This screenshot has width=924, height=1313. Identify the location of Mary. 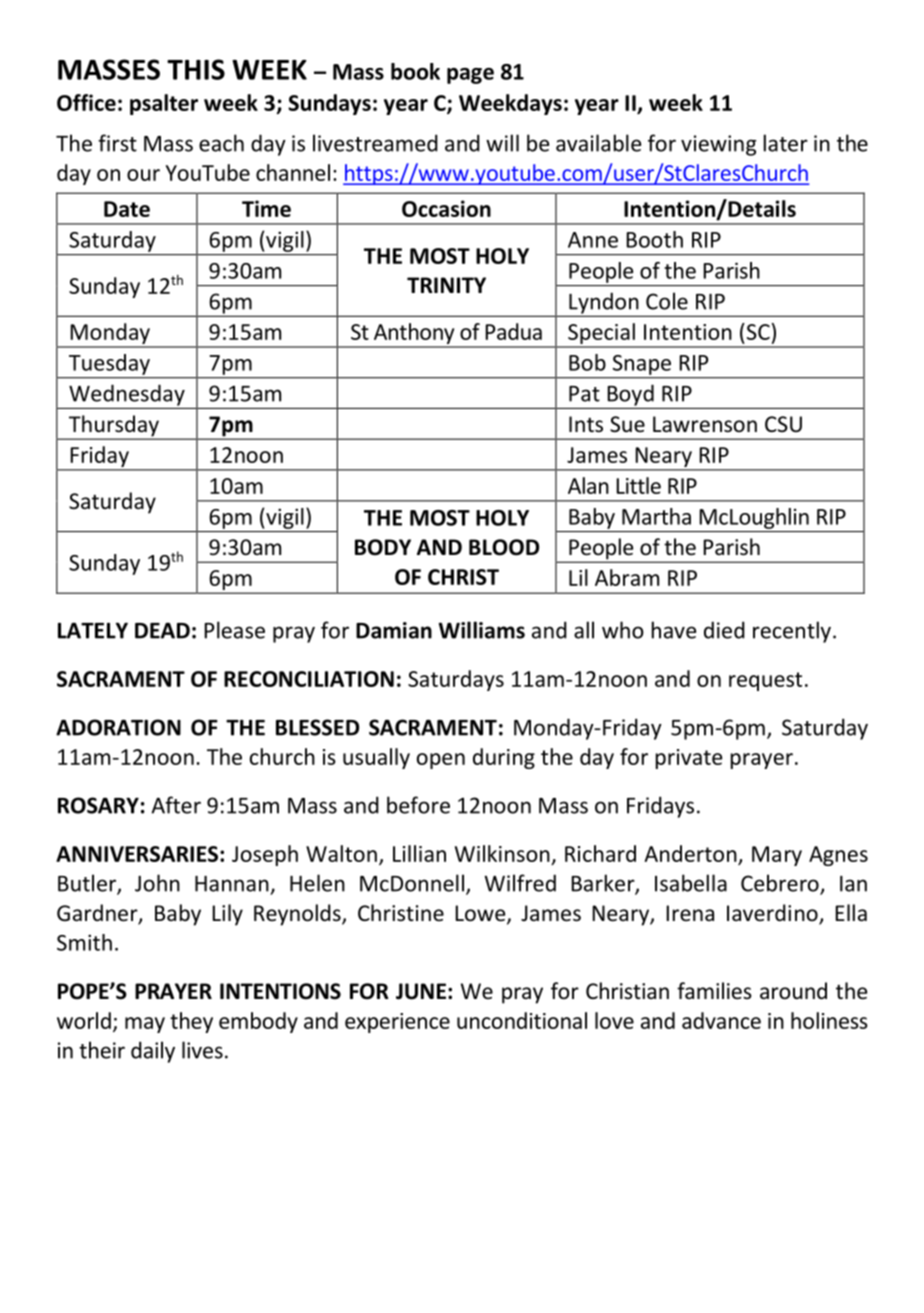
(777, 856).
